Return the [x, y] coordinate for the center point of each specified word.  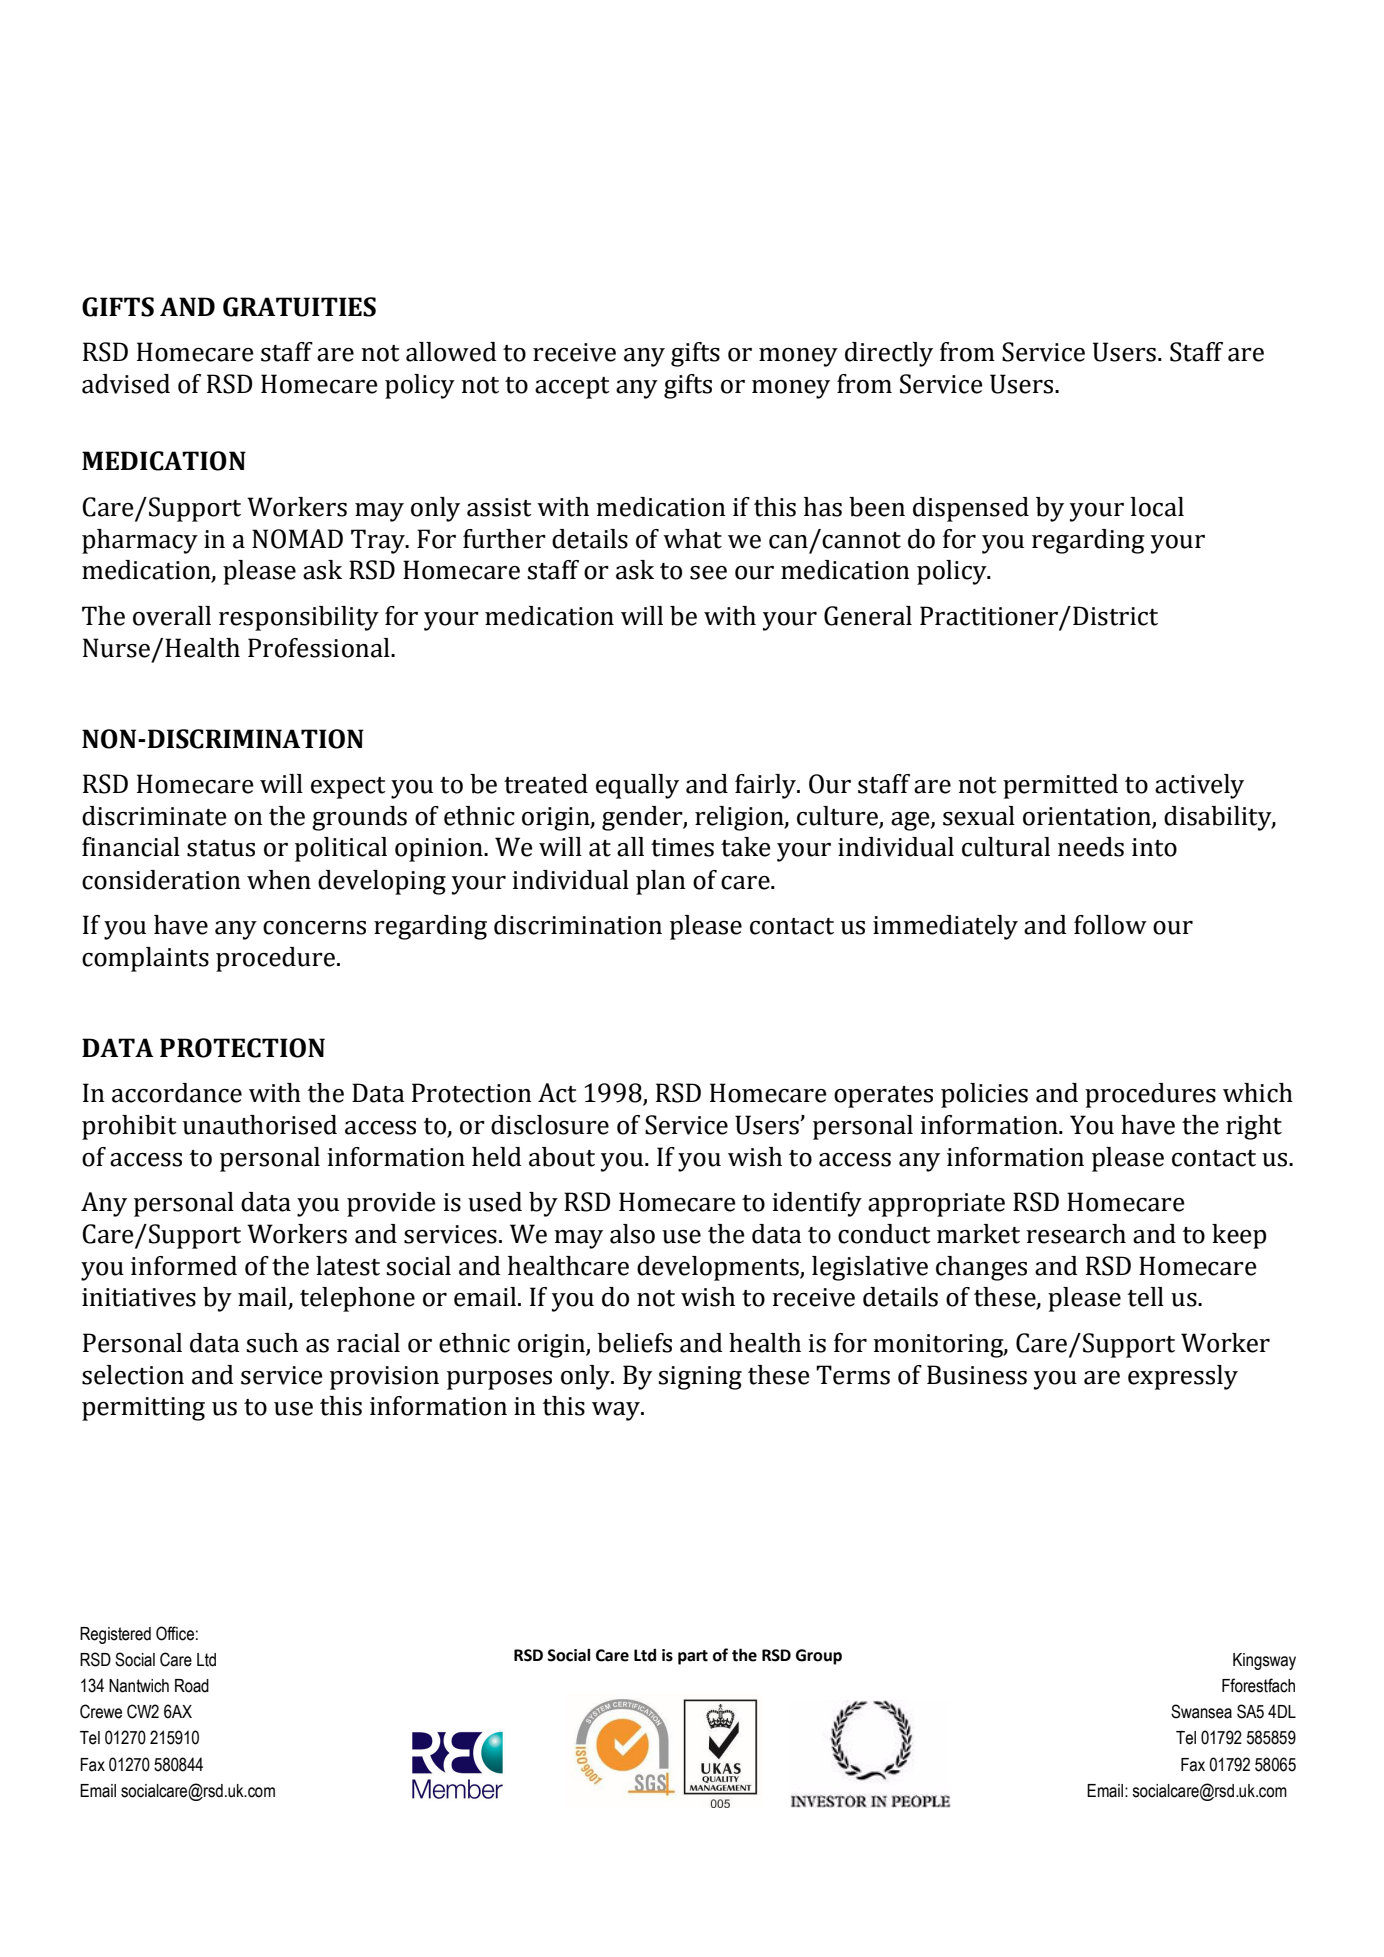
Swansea [1201, 1711]
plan [661, 882]
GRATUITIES [299, 307]
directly [889, 354]
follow [1110, 925]
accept [572, 388]
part [693, 1657]
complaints [145, 959]
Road [192, 1686]
